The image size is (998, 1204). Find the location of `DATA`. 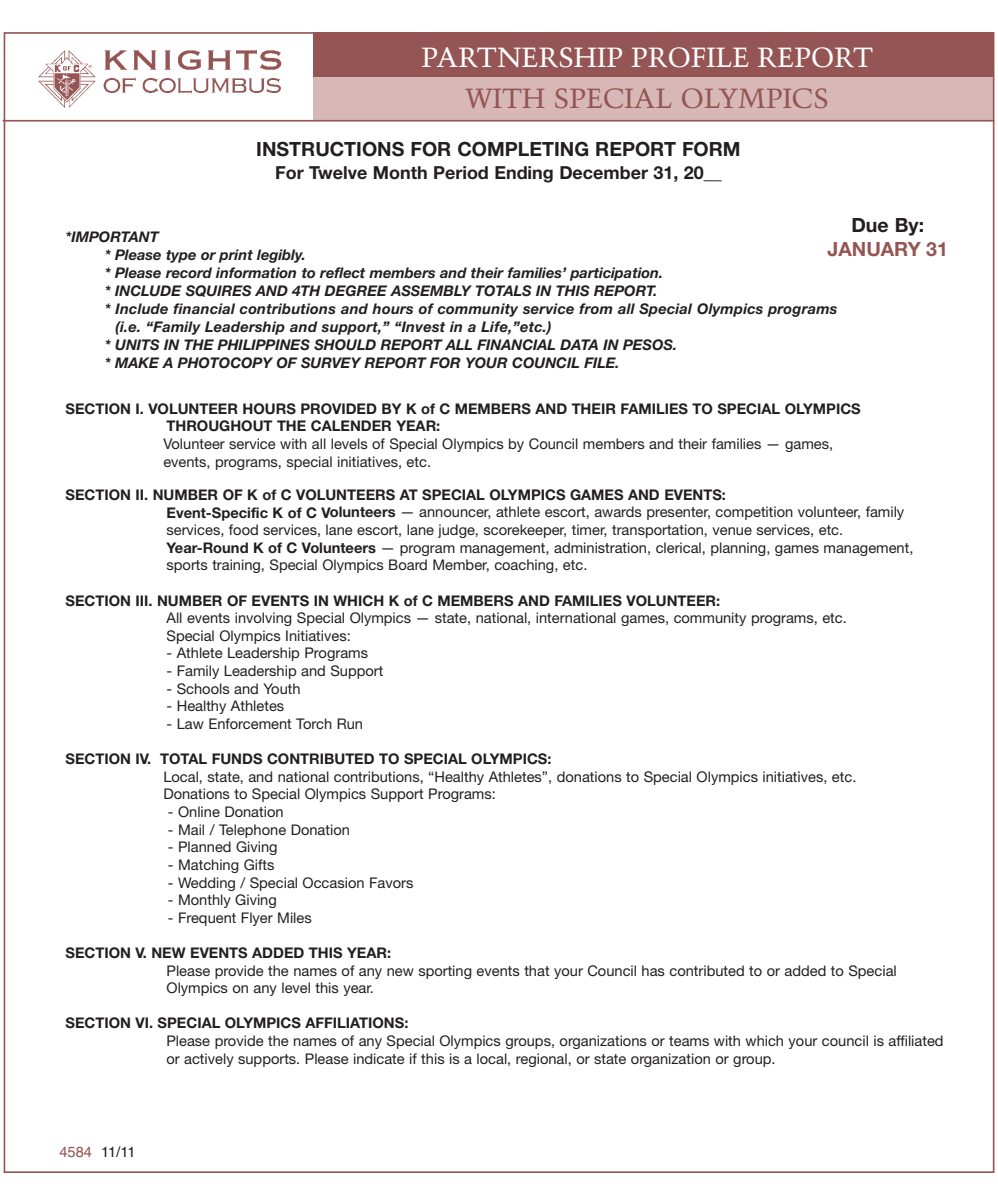

DATA is located at coordinates (579, 344).
